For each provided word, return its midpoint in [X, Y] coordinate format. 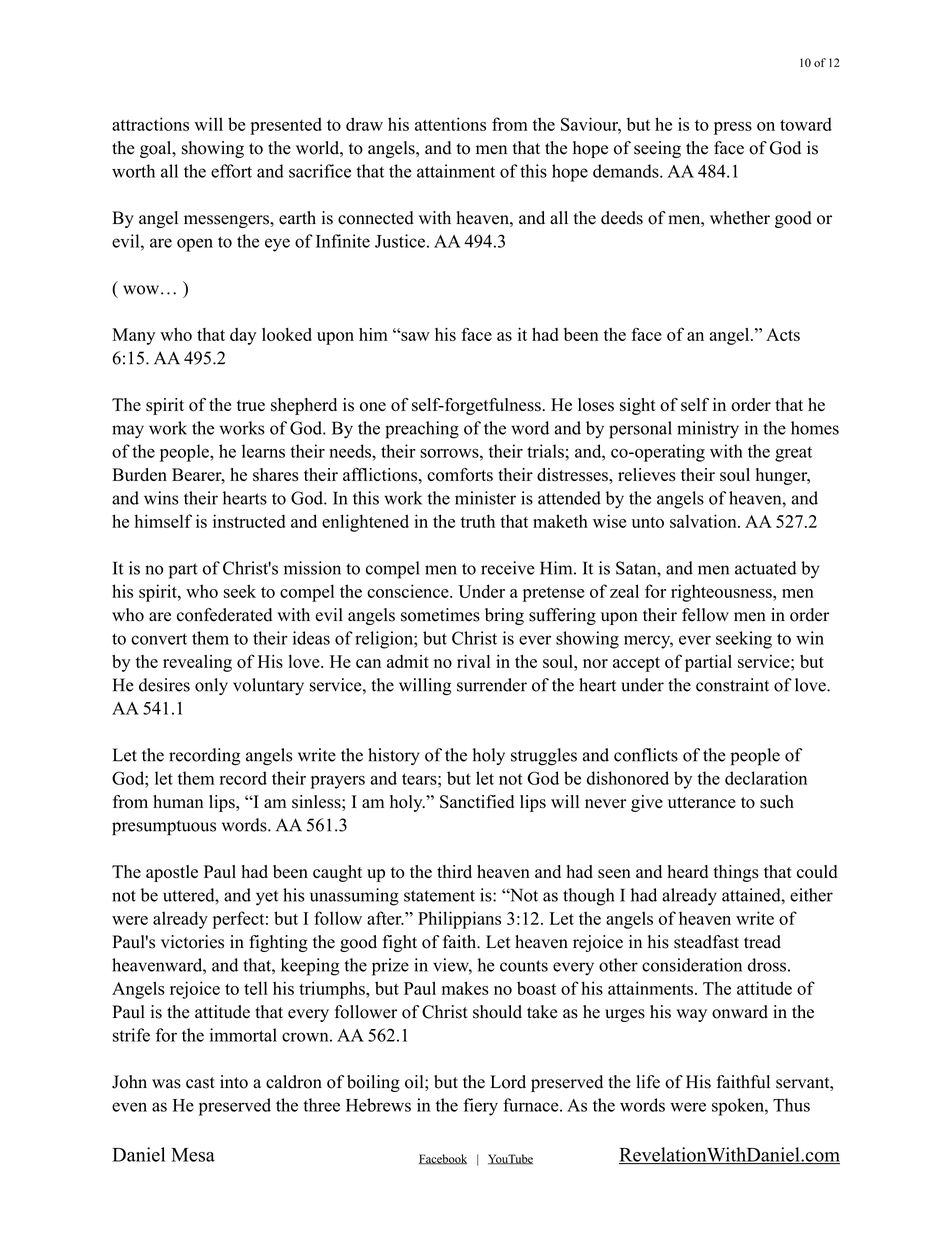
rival [473, 661]
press [733, 128]
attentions [450, 124]
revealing [197, 663]
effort [231, 171]
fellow [705, 615]
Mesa [193, 1155]
